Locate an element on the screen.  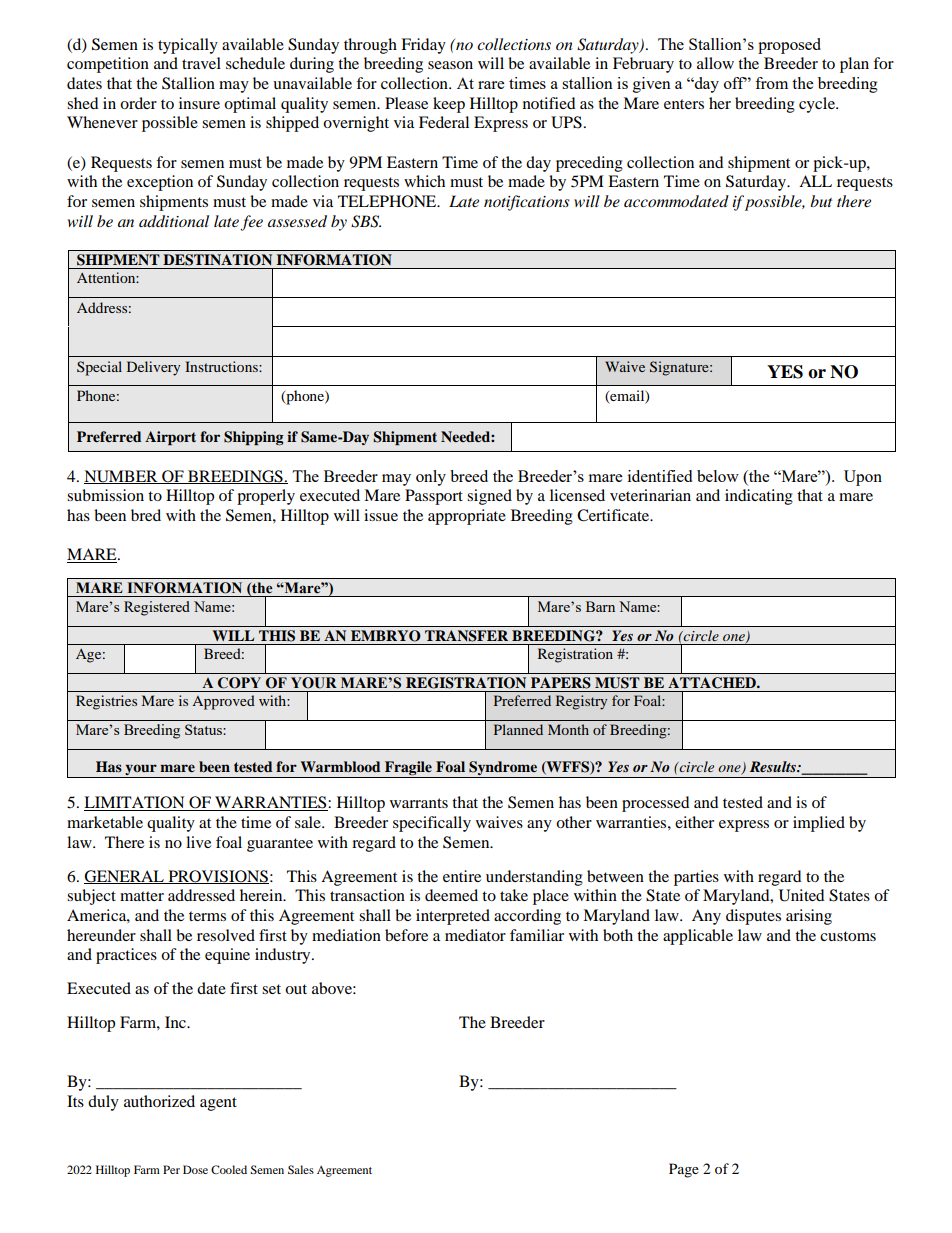
rare is located at coordinates (491, 85).
